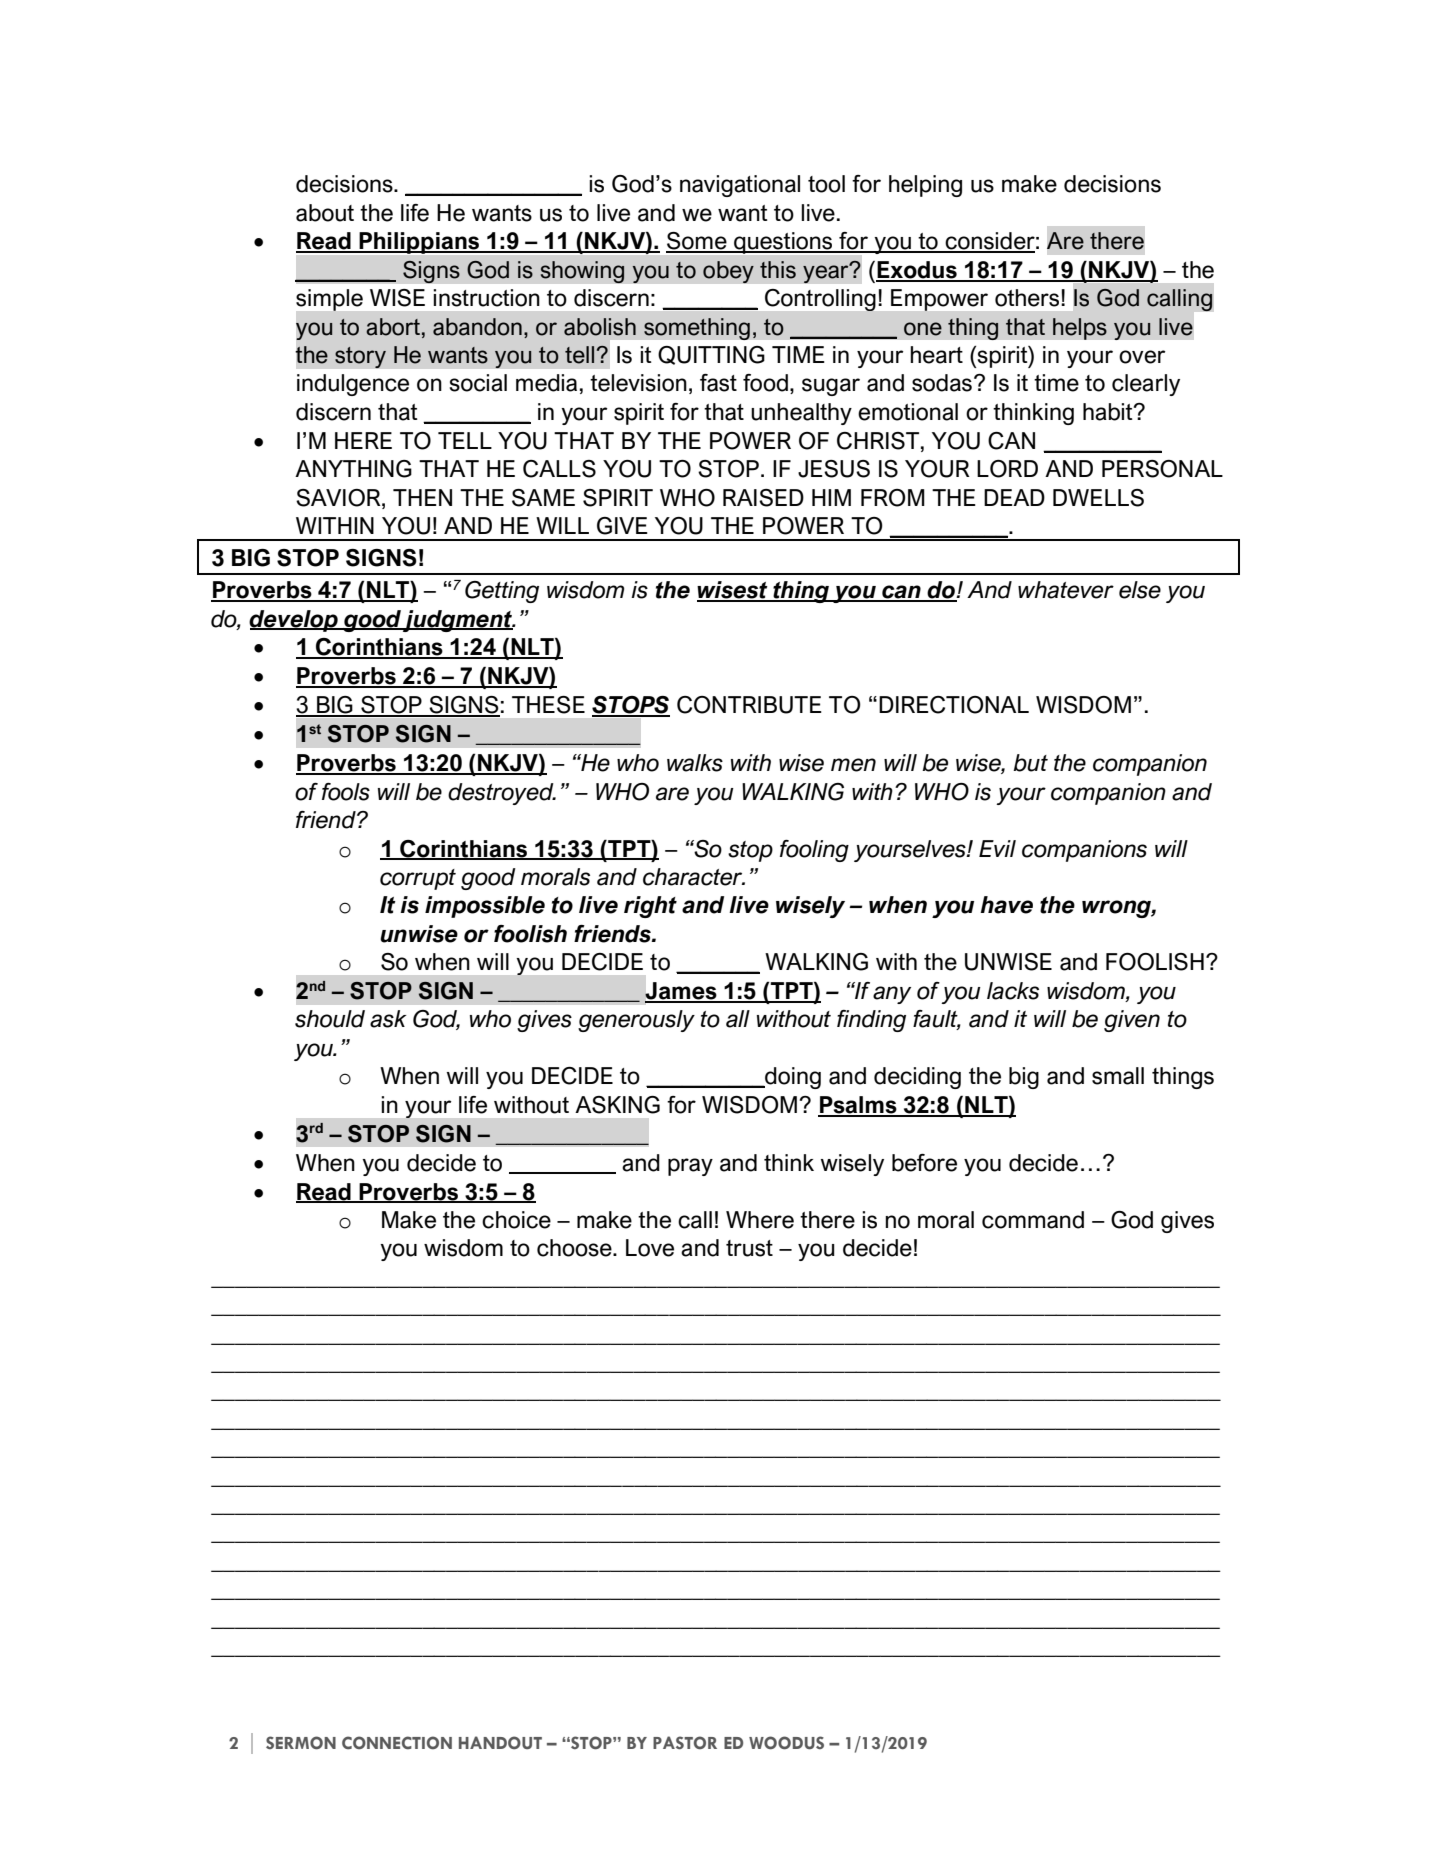 This screenshot has height=1860, width=1437. What do you see at coordinates (346, 792) in the screenshot?
I see `fools` at bounding box center [346, 792].
